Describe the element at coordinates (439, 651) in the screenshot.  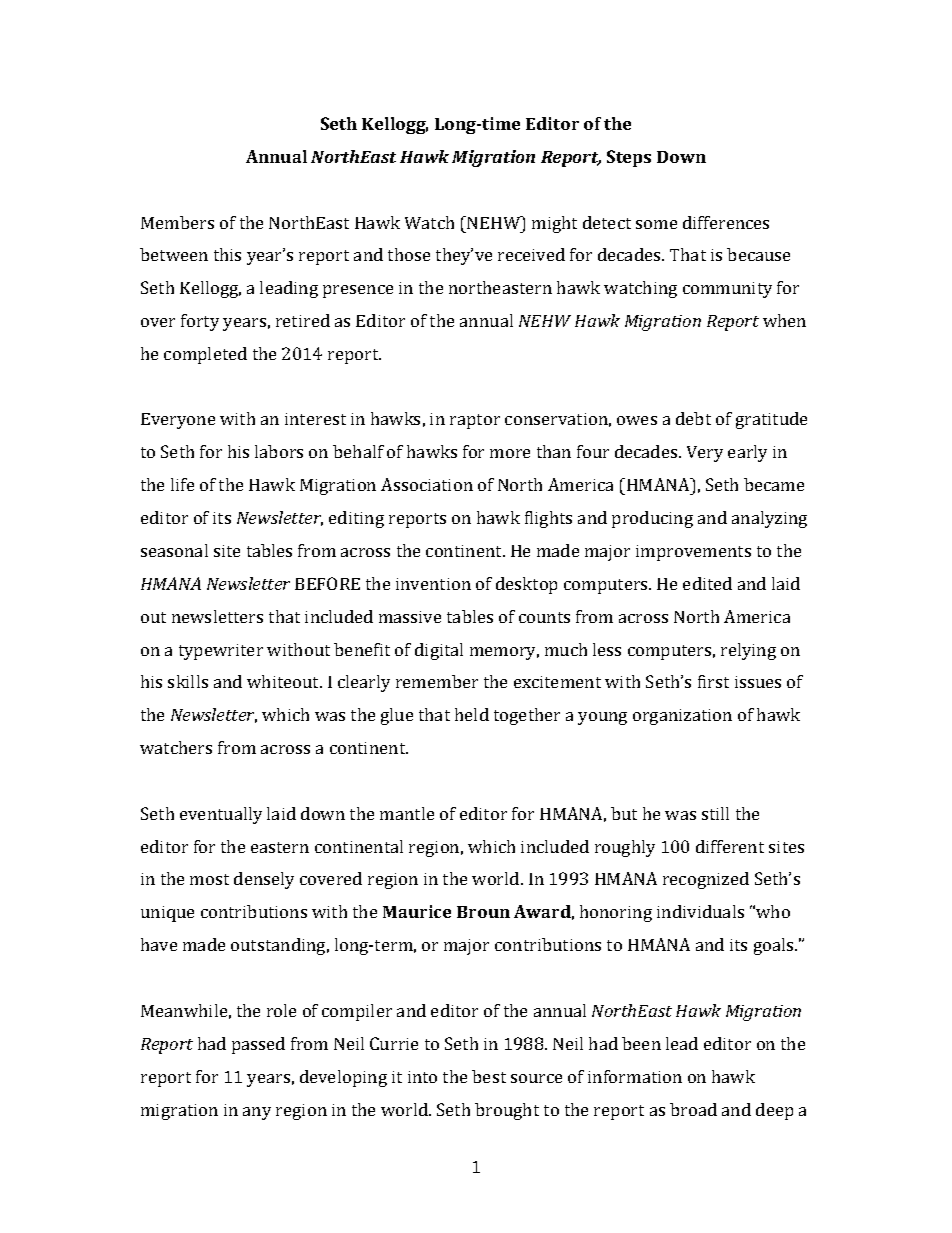
I see `digital` at that location.
